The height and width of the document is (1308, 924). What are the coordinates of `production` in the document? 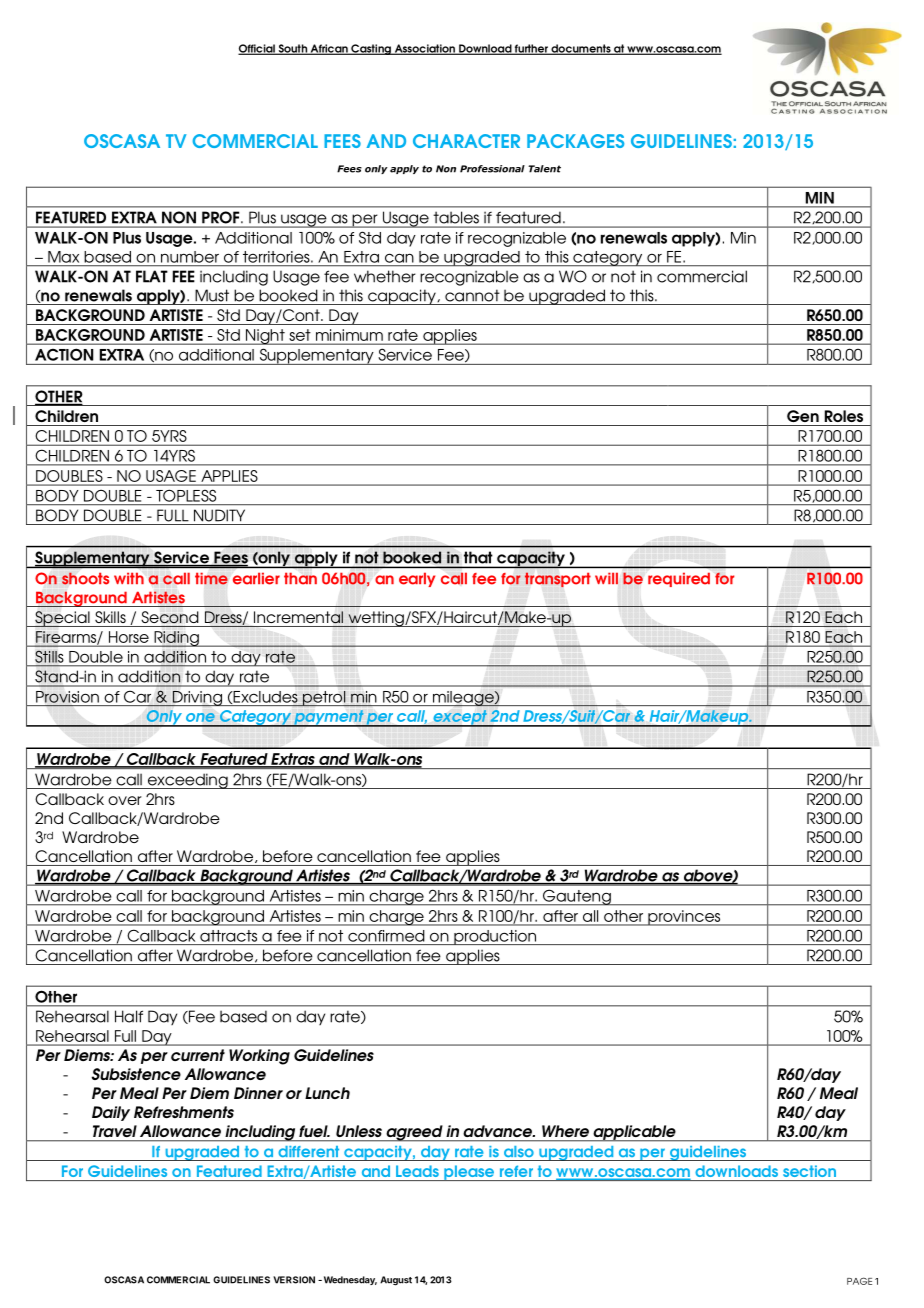 It's located at (495, 937).
